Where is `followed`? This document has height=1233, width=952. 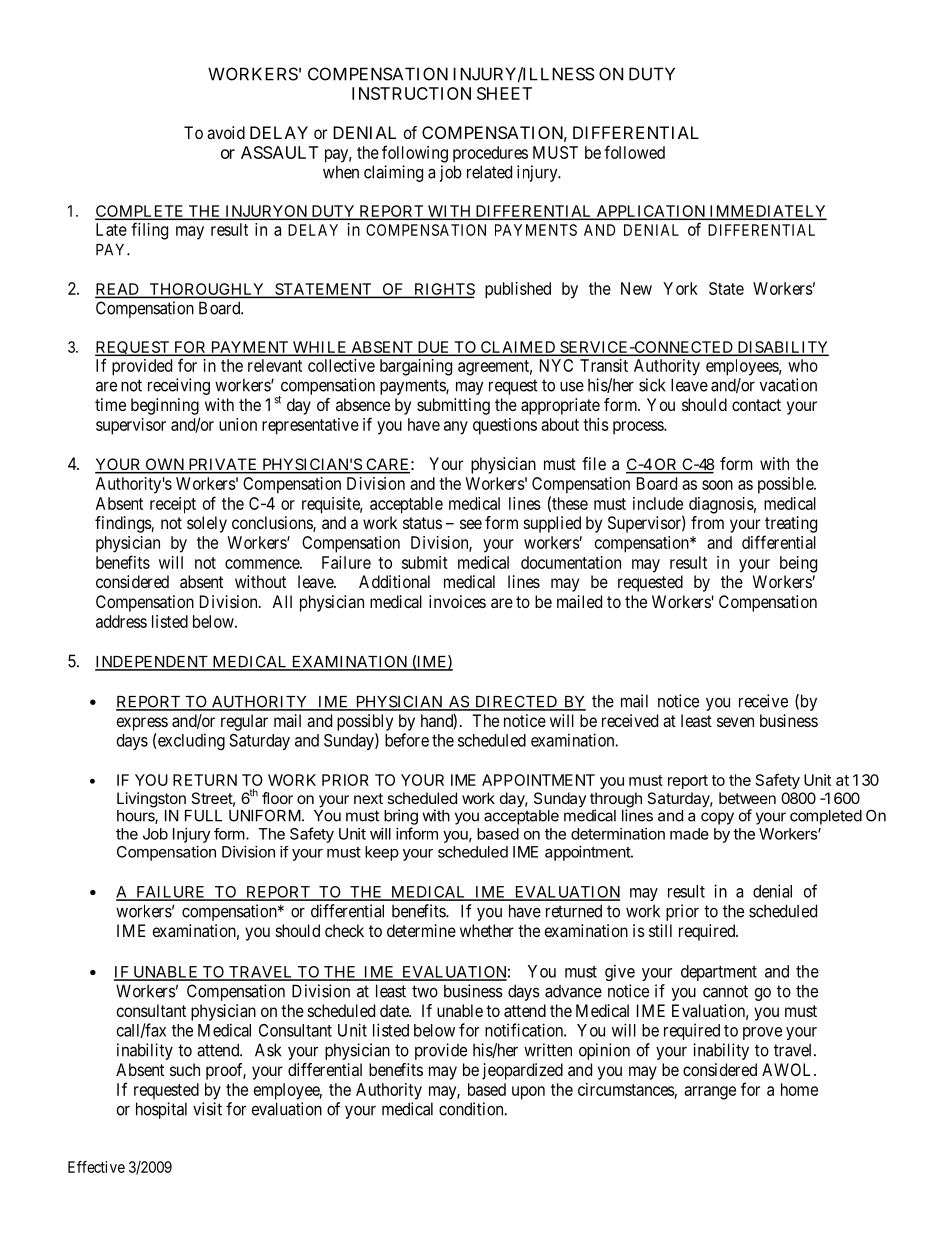
followed is located at coordinates (634, 152).
